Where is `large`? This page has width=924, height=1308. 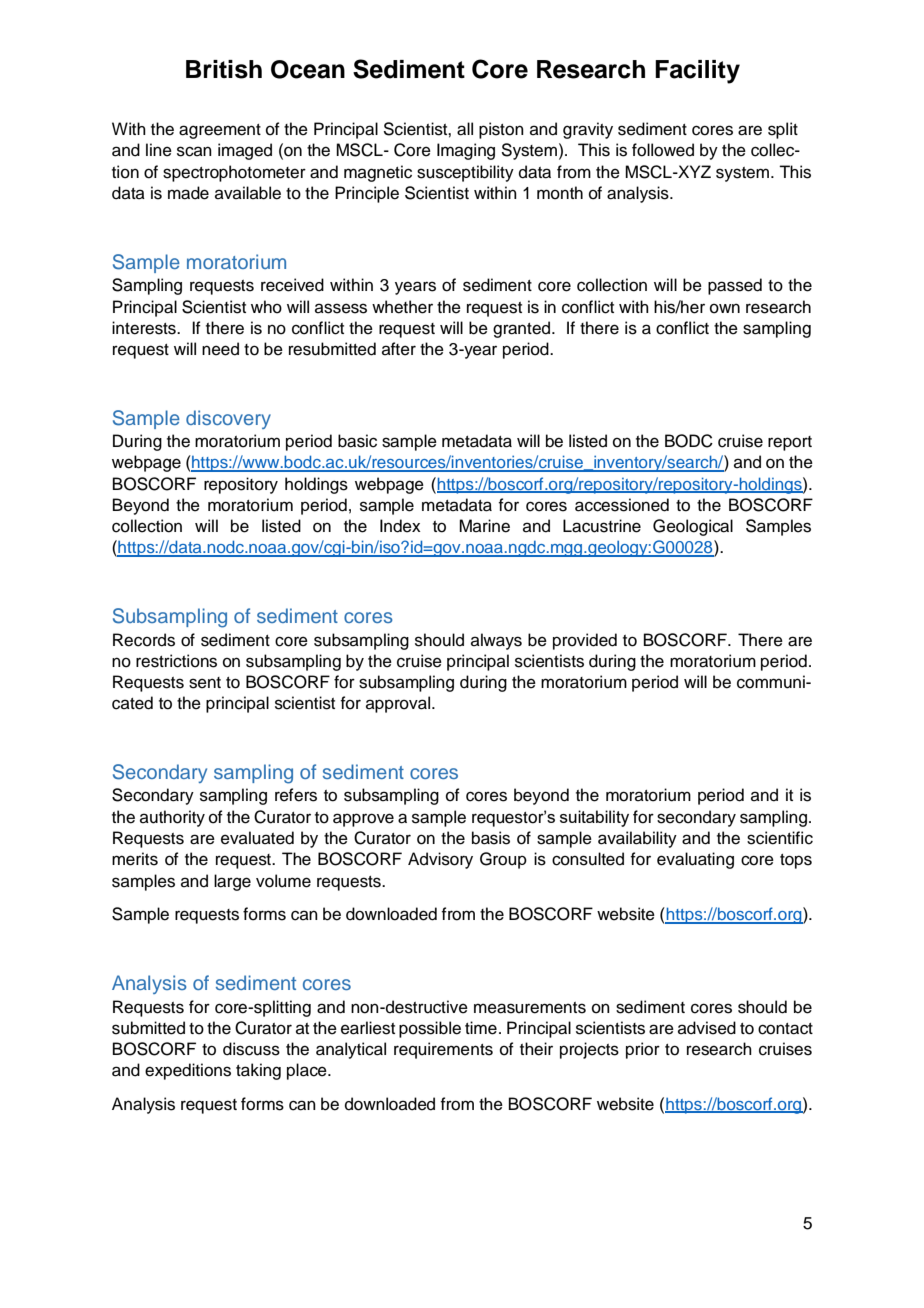 large is located at coordinates (232, 882).
